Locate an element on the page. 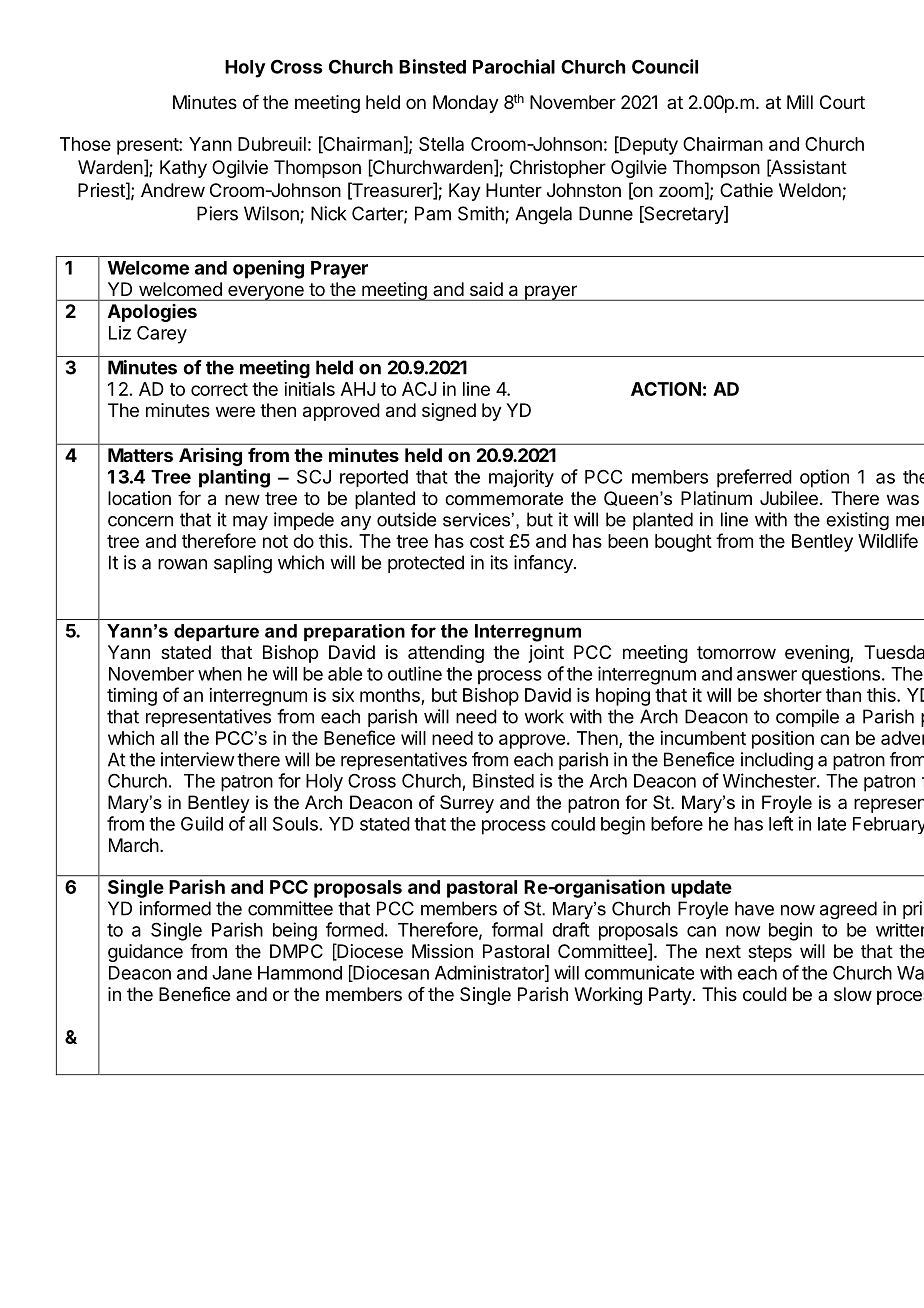 This image has height=1308, width=924. Surrey is located at coordinates (467, 804).
